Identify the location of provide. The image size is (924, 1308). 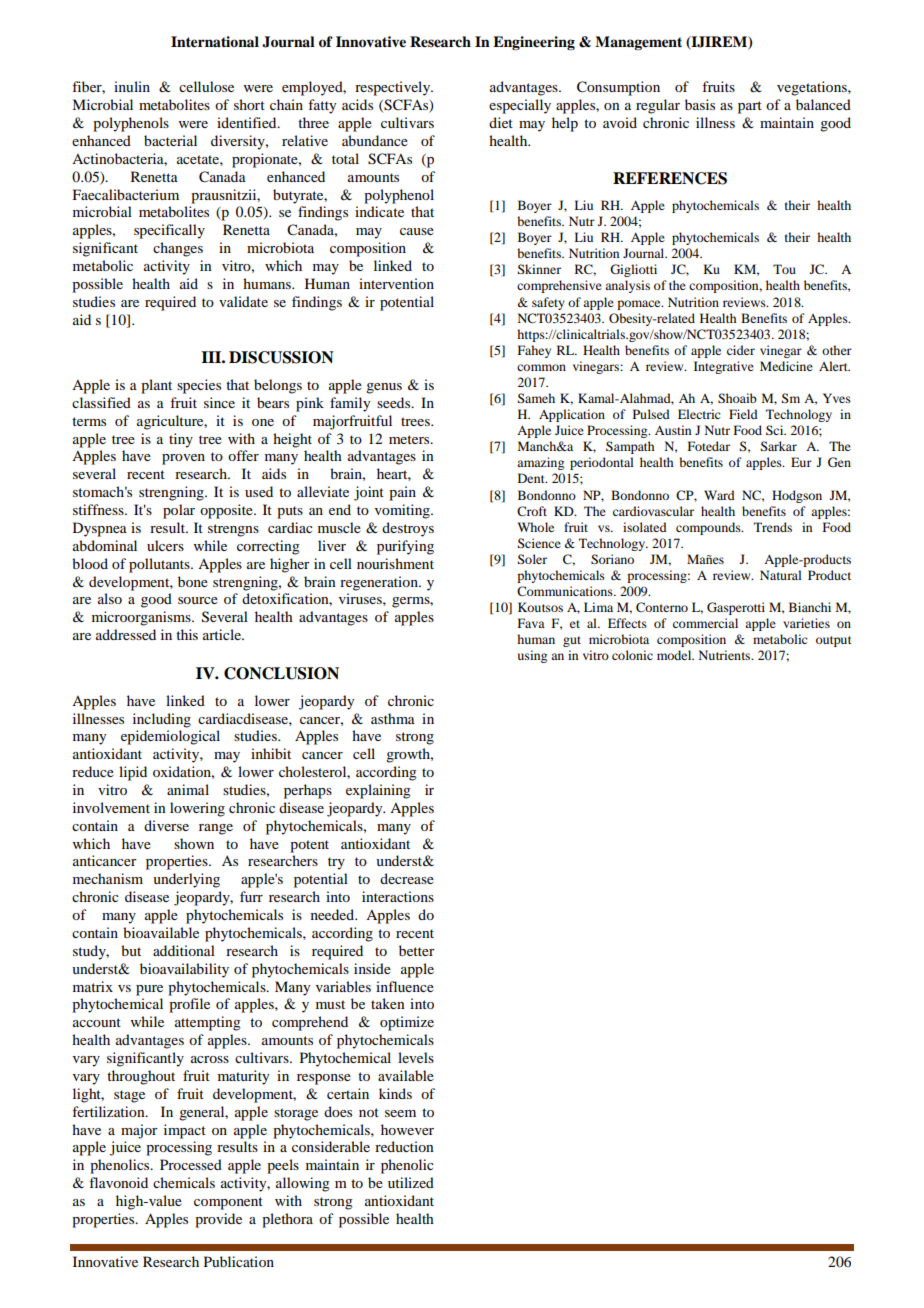
(218, 1220).
